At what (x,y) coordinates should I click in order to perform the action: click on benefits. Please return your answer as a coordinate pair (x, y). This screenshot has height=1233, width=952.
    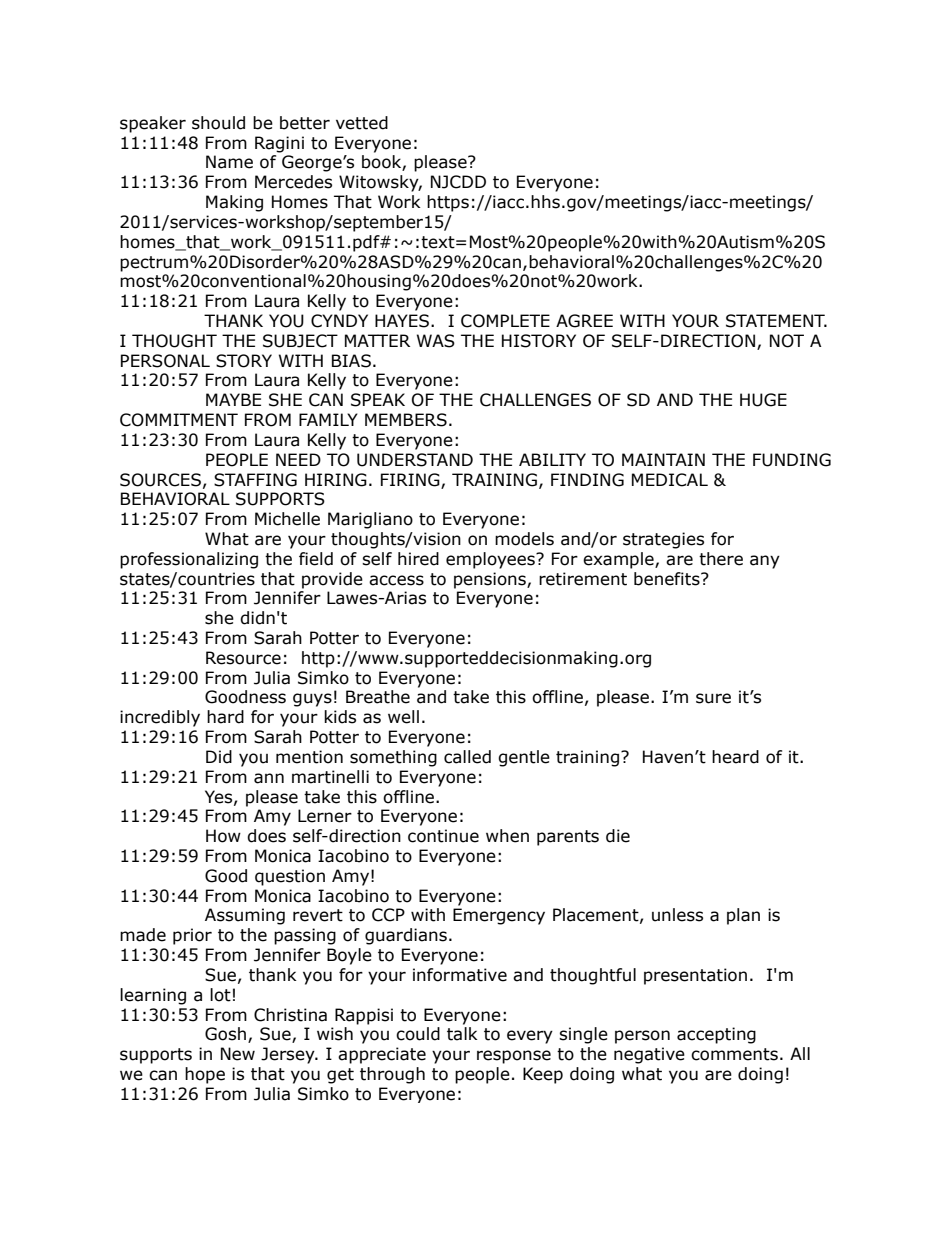
    Looking at the image, I should click on (668, 579).
